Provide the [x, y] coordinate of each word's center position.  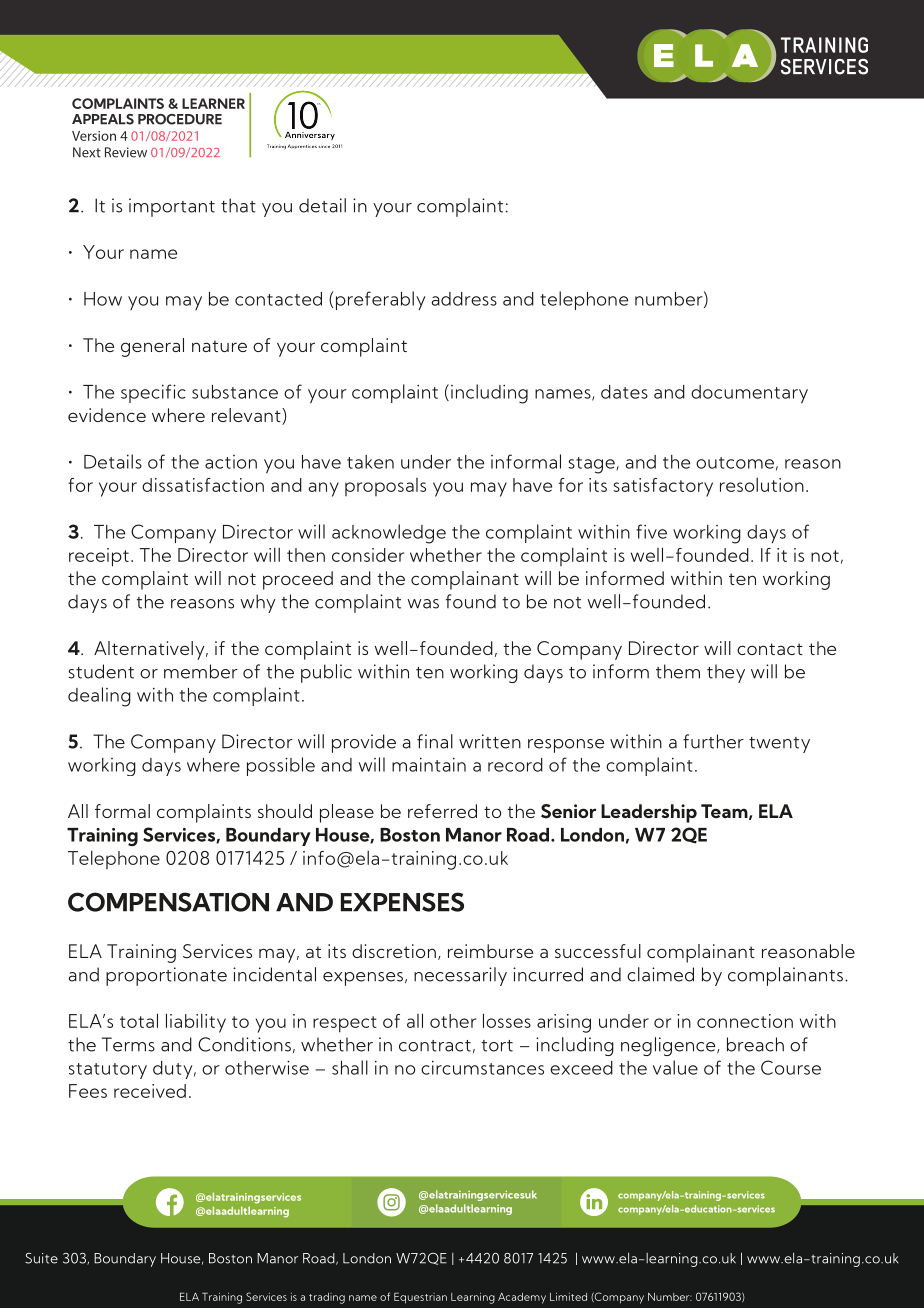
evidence [107, 415]
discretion [394, 951]
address [464, 299]
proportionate [166, 976]
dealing [99, 697]
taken [370, 462]
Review [126, 152]
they [726, 673]
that [238, 205]
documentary [749, 394]
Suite [41, 1258]
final [435, 741]
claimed [660, 974]
